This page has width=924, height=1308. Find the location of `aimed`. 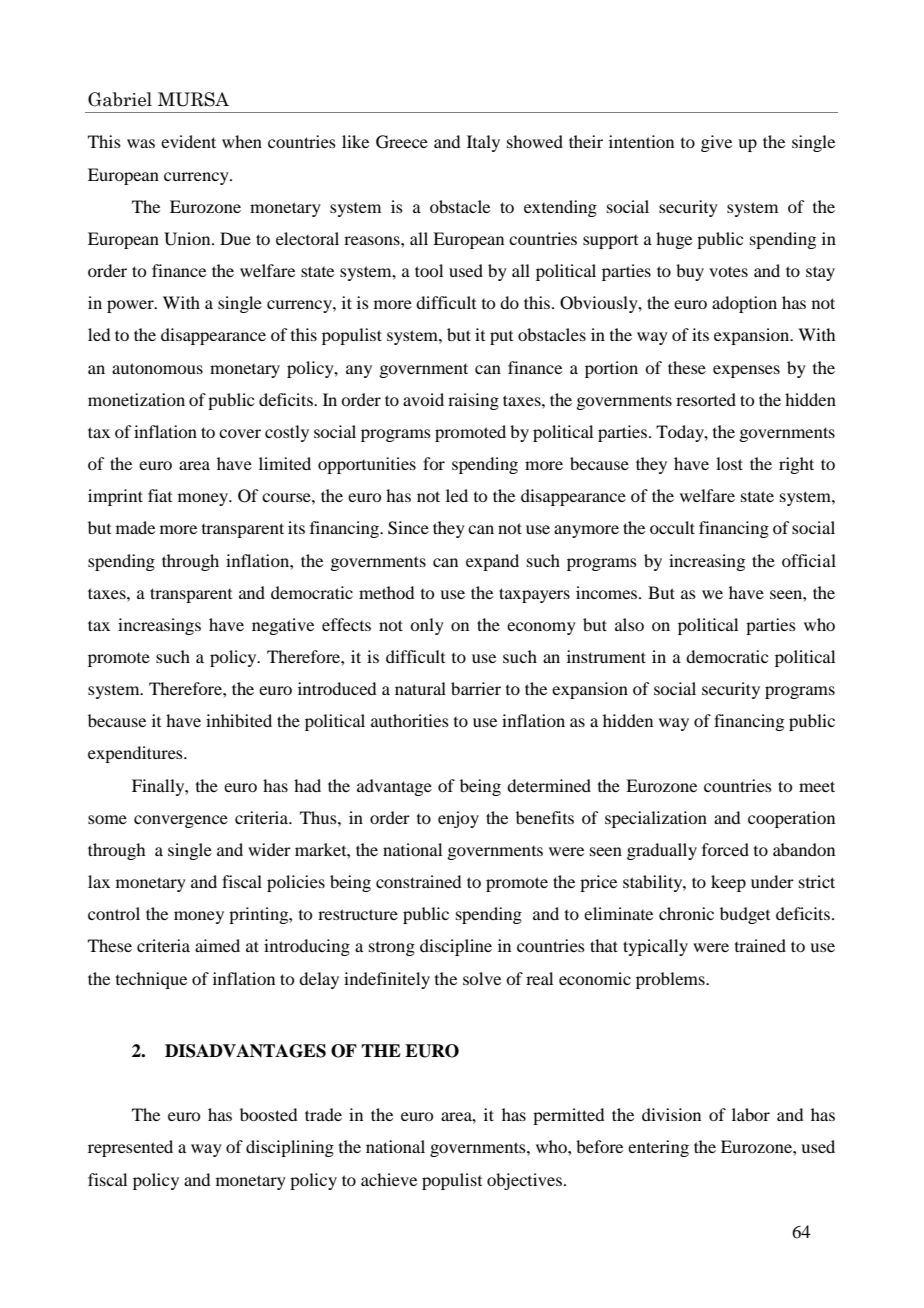

aimed is located at coordinates (217, 945).
